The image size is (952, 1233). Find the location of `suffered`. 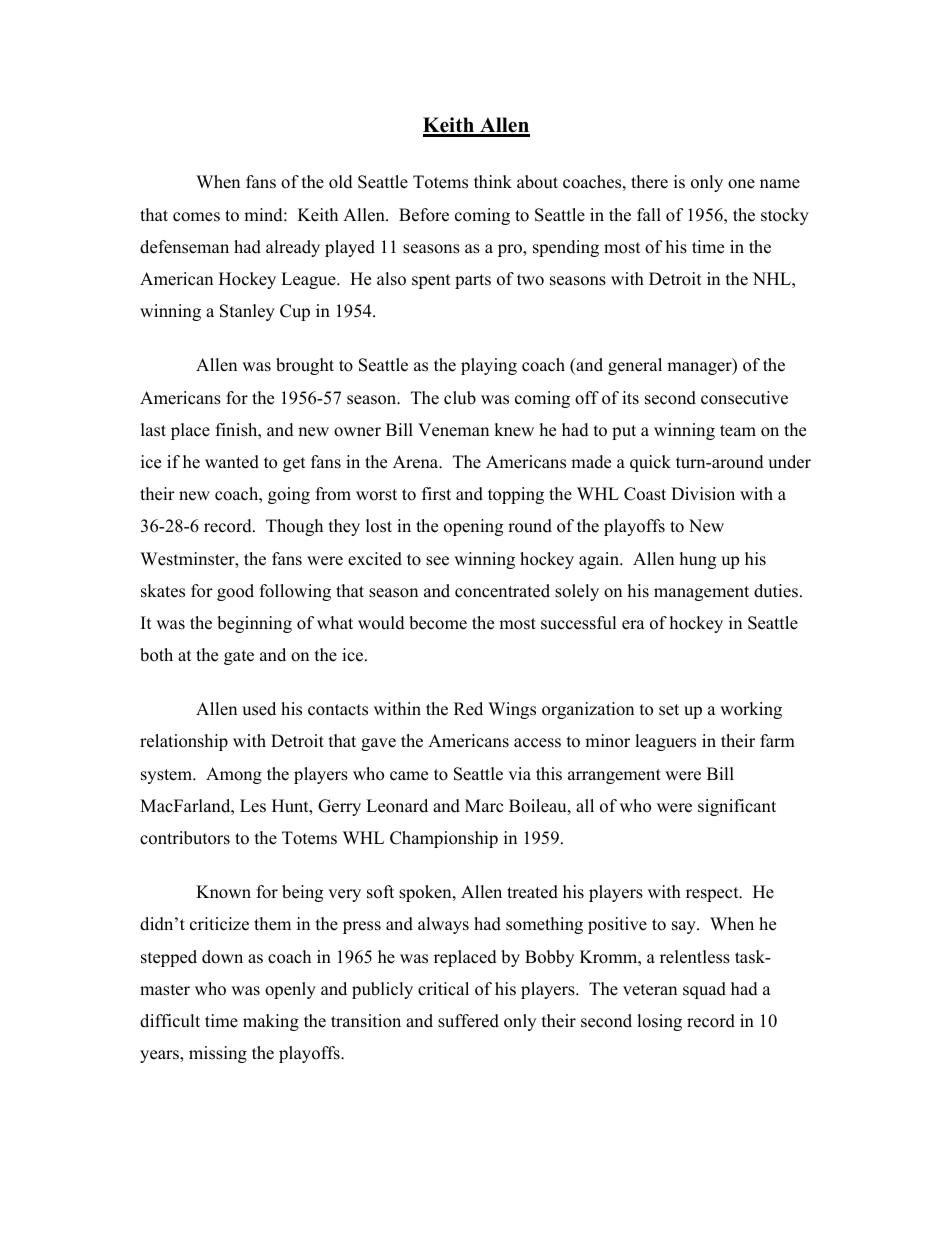

suffered is located at coordinates (468, 1021).
